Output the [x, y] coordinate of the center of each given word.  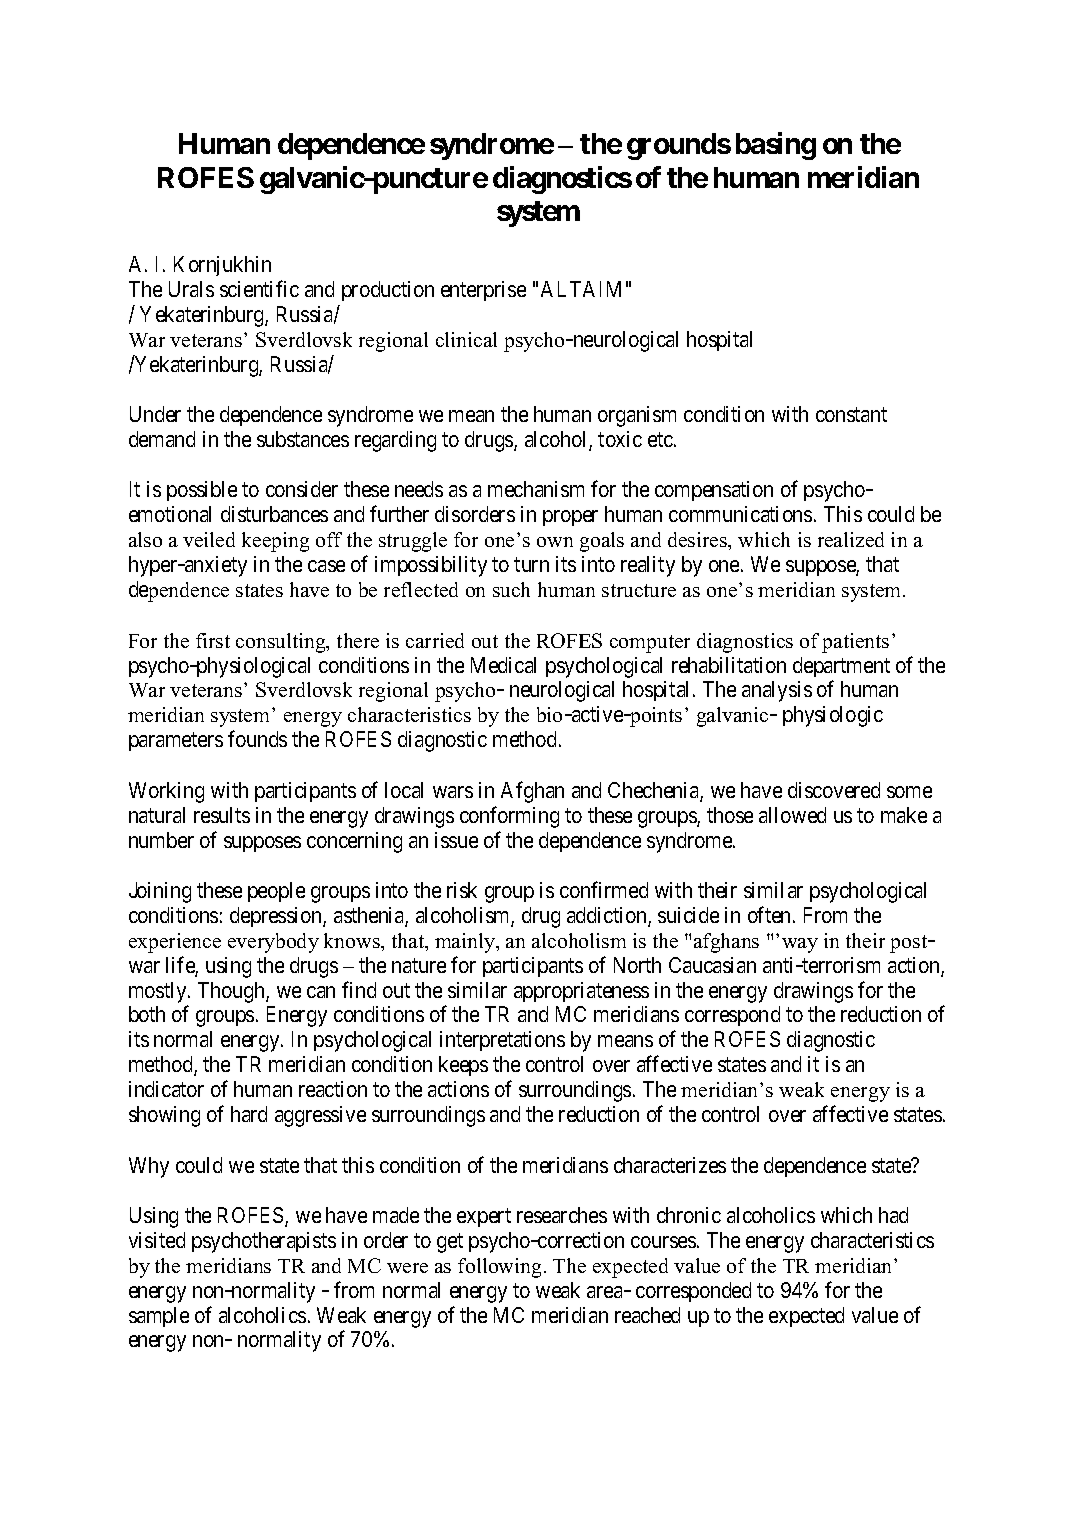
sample [159, 1317]
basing [776, 146]
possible [202, 491]
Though [232, 992]
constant [851, 415]
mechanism [536, 489]
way [800, 945]
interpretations [502, 1041]
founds [257, 739]
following [499, 1268]
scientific [259, 288]
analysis [777, 691]
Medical [503, 665]
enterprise [483, 291]
